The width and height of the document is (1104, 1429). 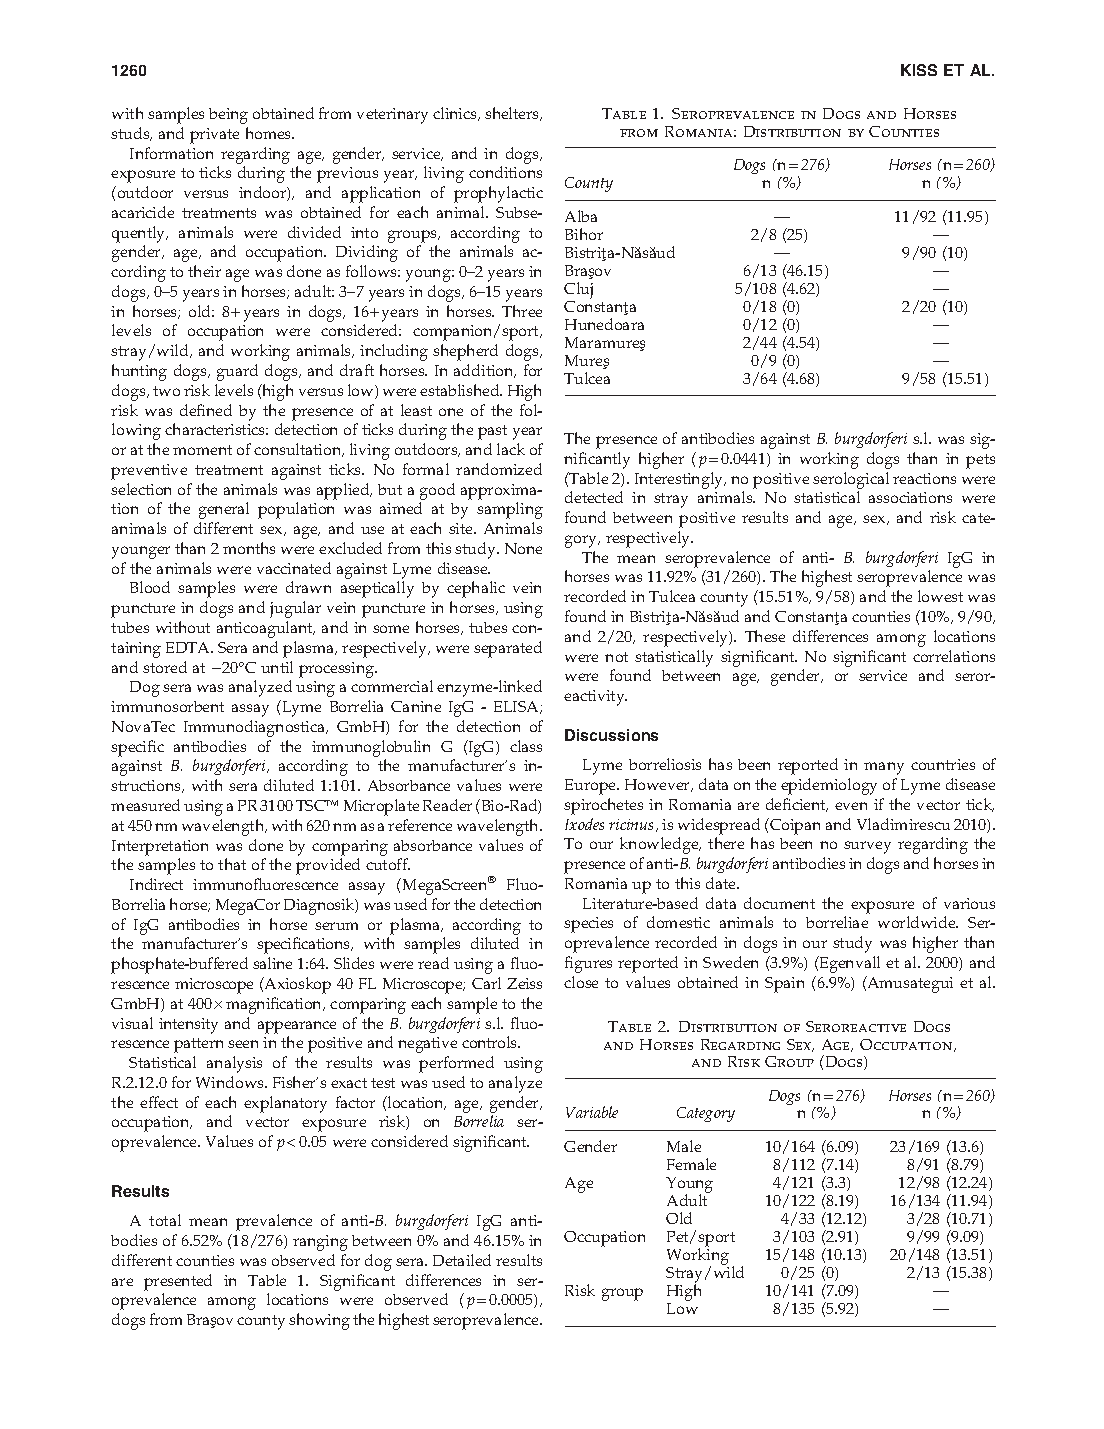 I want to click on serological, so click(x=851, y=480).
